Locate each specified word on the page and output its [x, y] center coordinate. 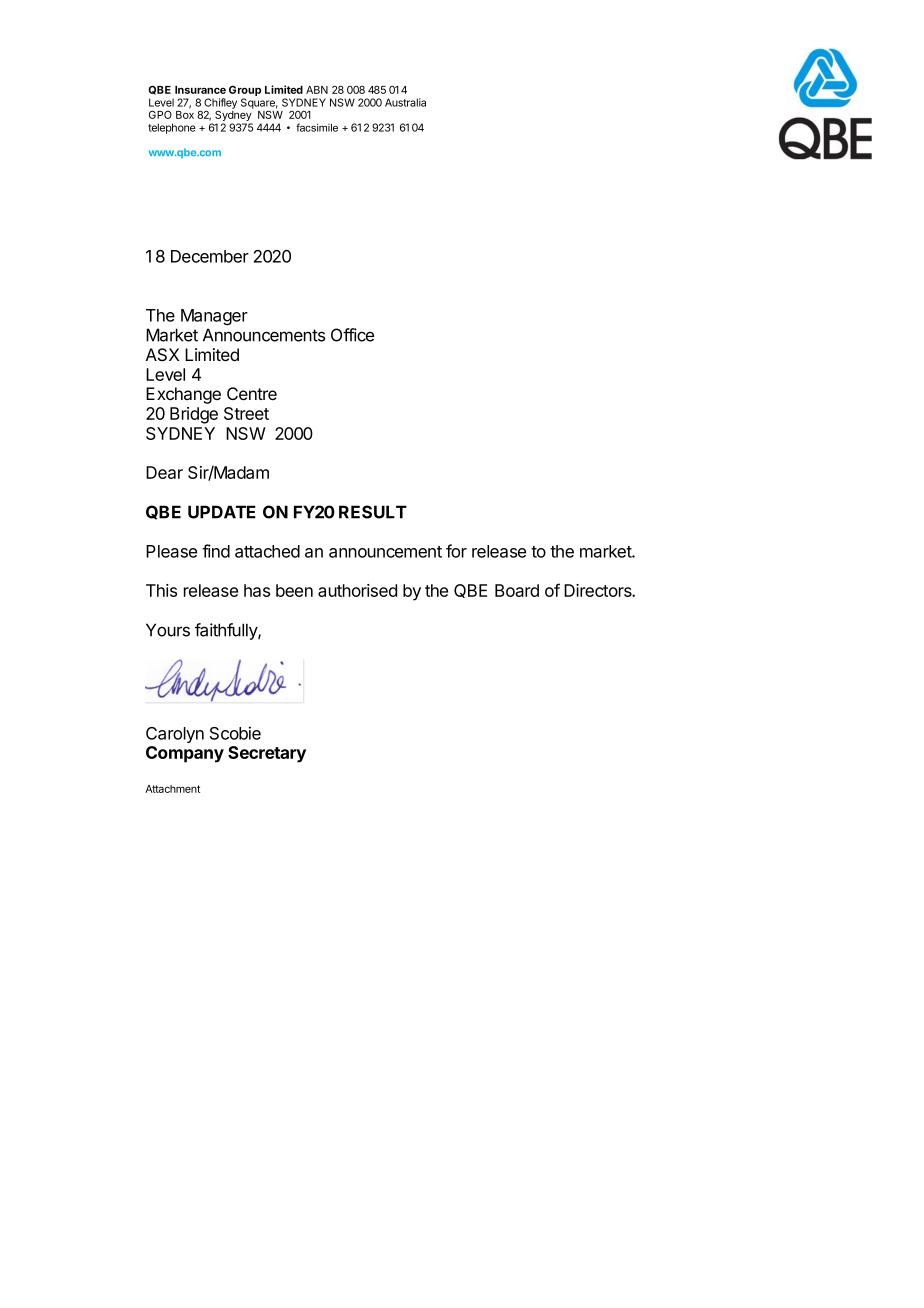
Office [352, 335]
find [216, 551]
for [456, 551]
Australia [405, 102]
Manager [214, 317]
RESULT [373, 512]
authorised [357, 590]
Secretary [267, 754]
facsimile [317, 127]
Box [185, 115]
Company [185, 754]
